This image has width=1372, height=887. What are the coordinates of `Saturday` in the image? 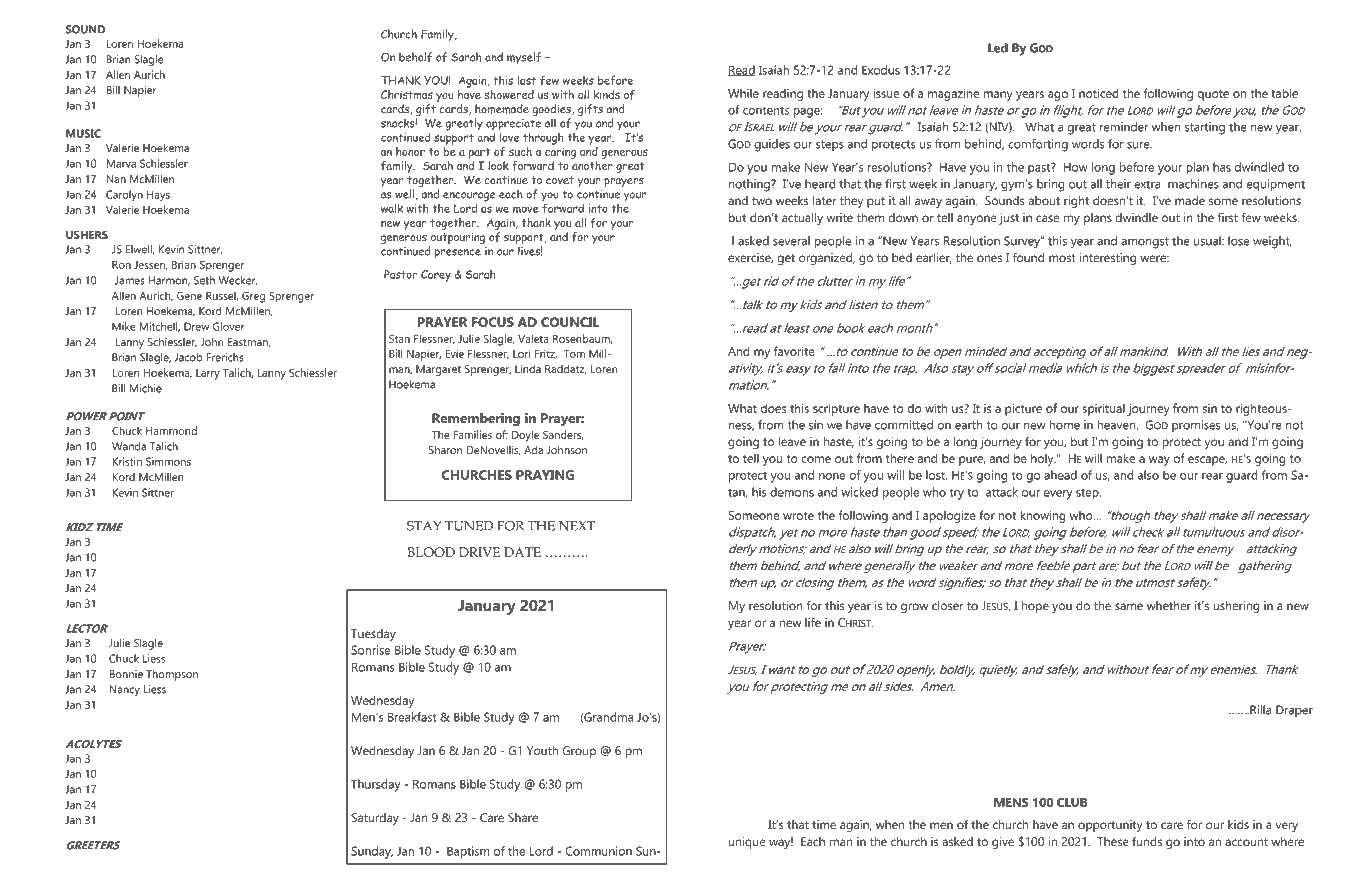 It's located at (375, 819).
